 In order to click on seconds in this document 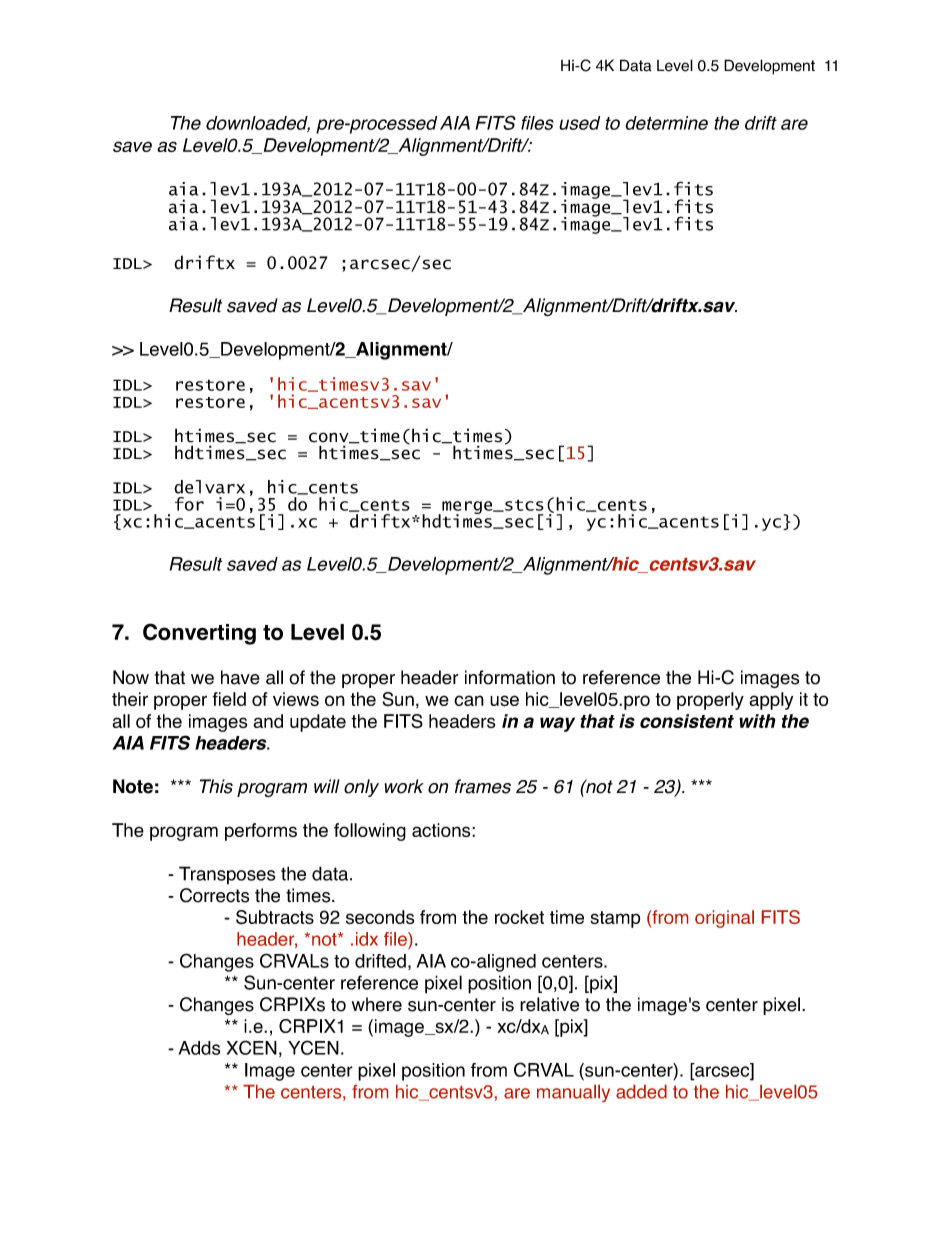, I will do `click(380, 917)`.
